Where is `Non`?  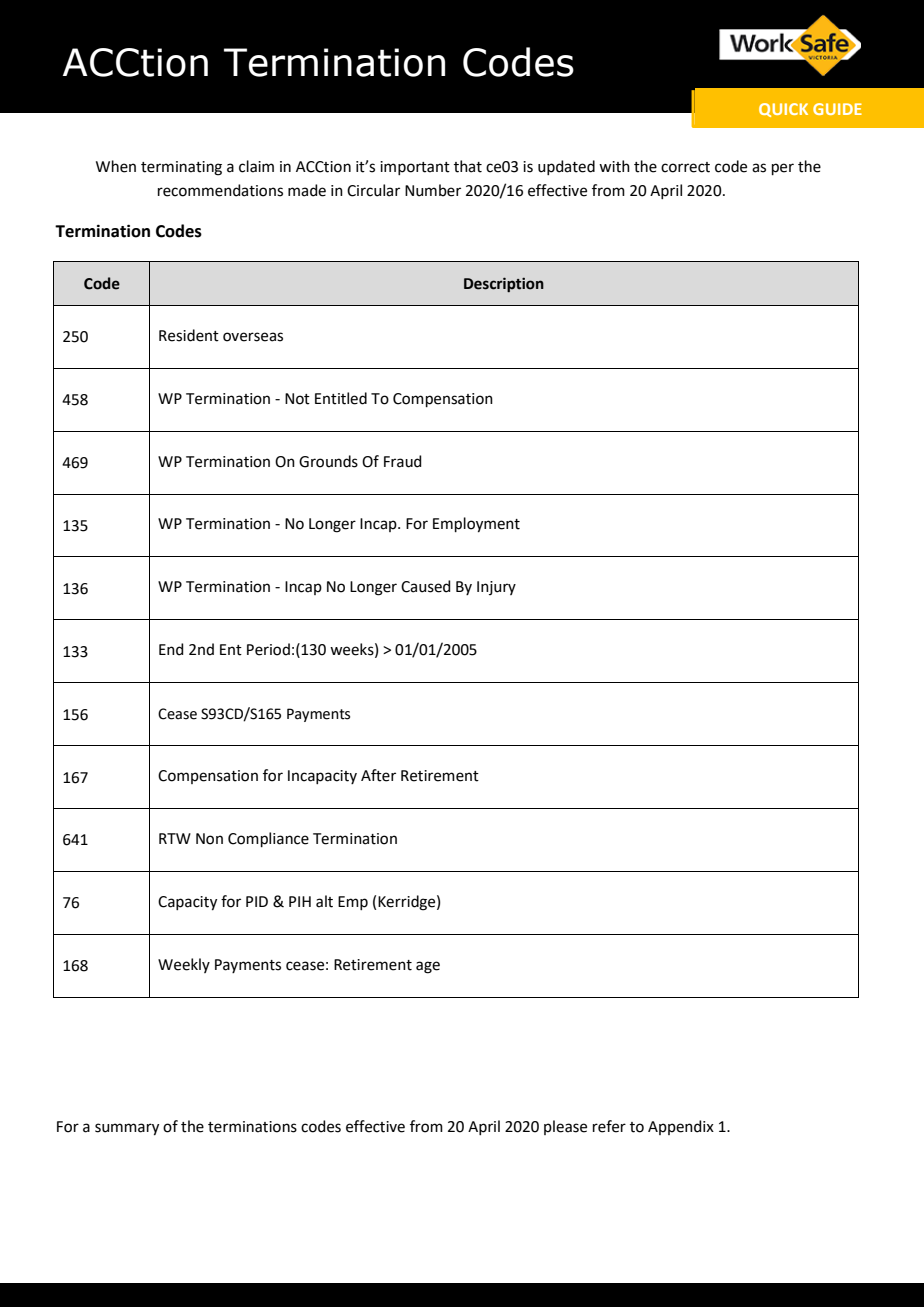
Non is located at coordinates (209, 839).
